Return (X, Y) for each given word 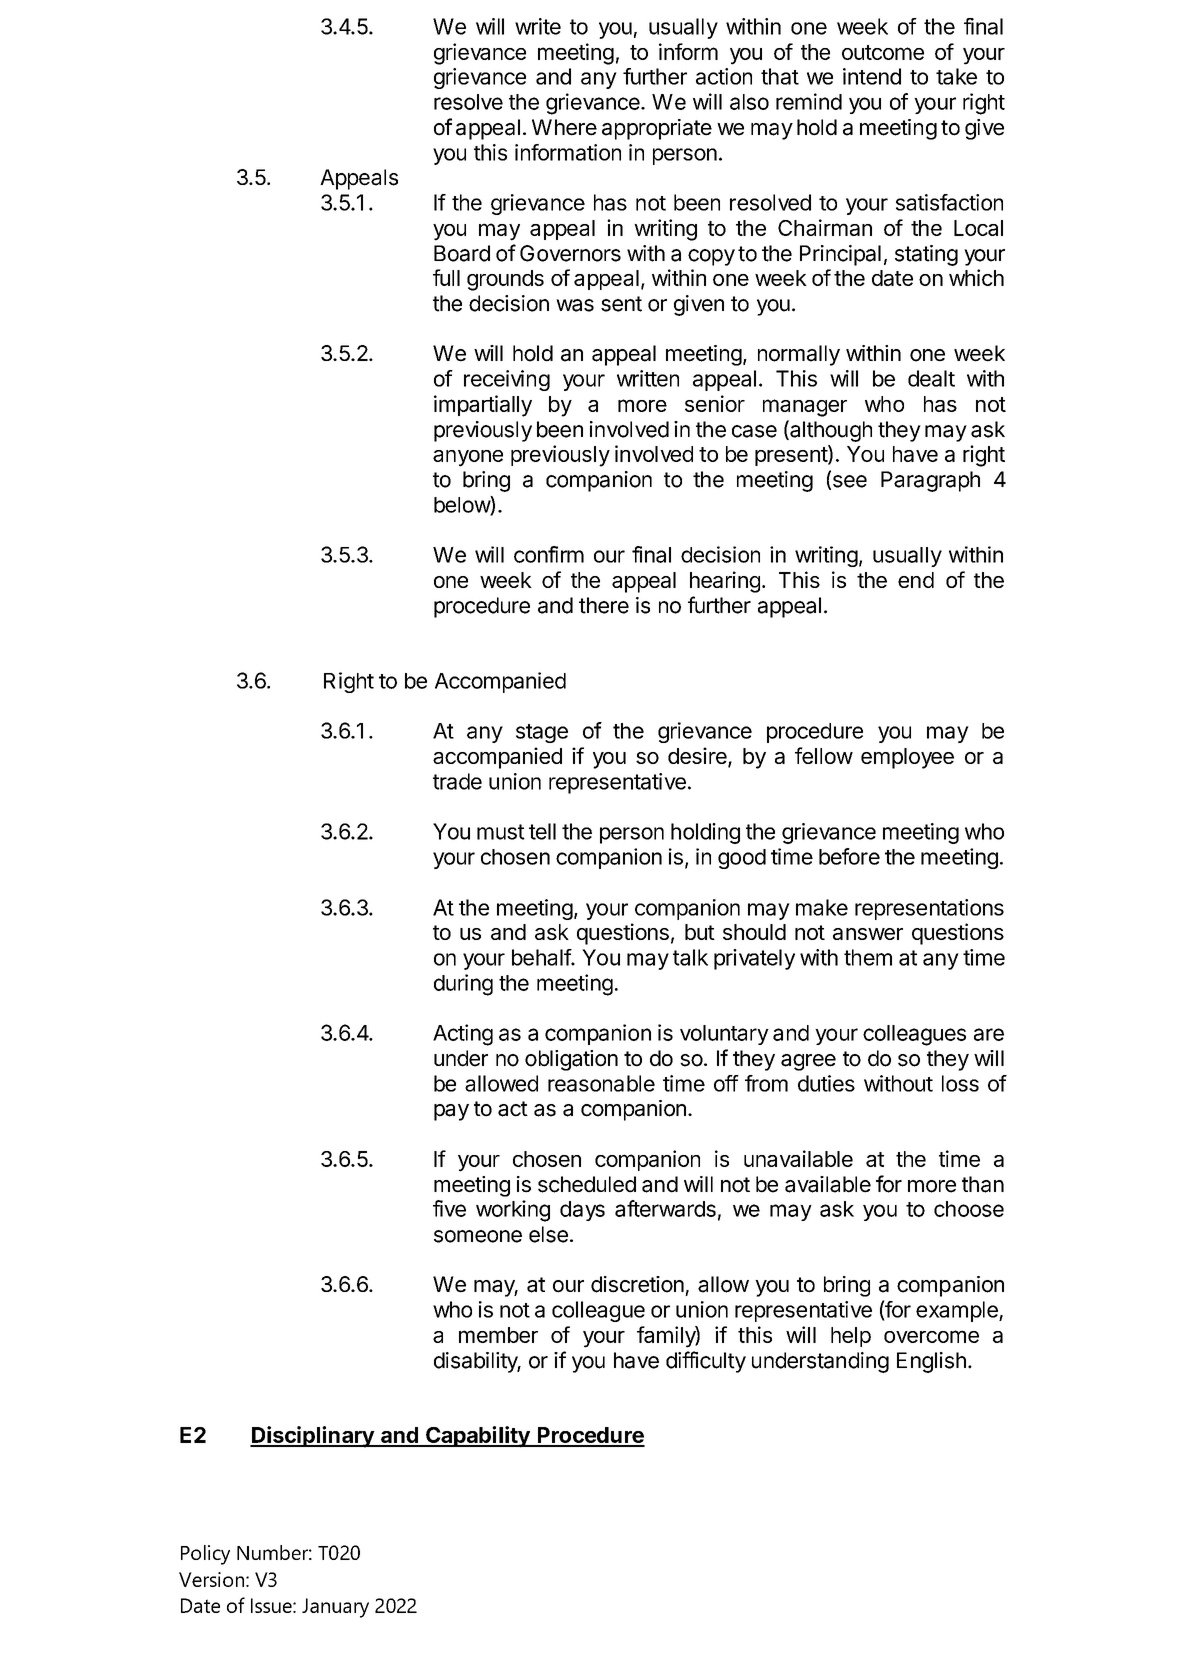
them (868, 957)
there (604, 605)
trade (457, 781)
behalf (542, 957)
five (449, 1208)
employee (907, 758)
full (446, 277)
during (463, 985)
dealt (931, 378)
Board (462, 253)
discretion (637, 1284)
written (648, 378)
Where (564, 127)
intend (872, 76)
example (958, 1311)
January (335, 1608)
